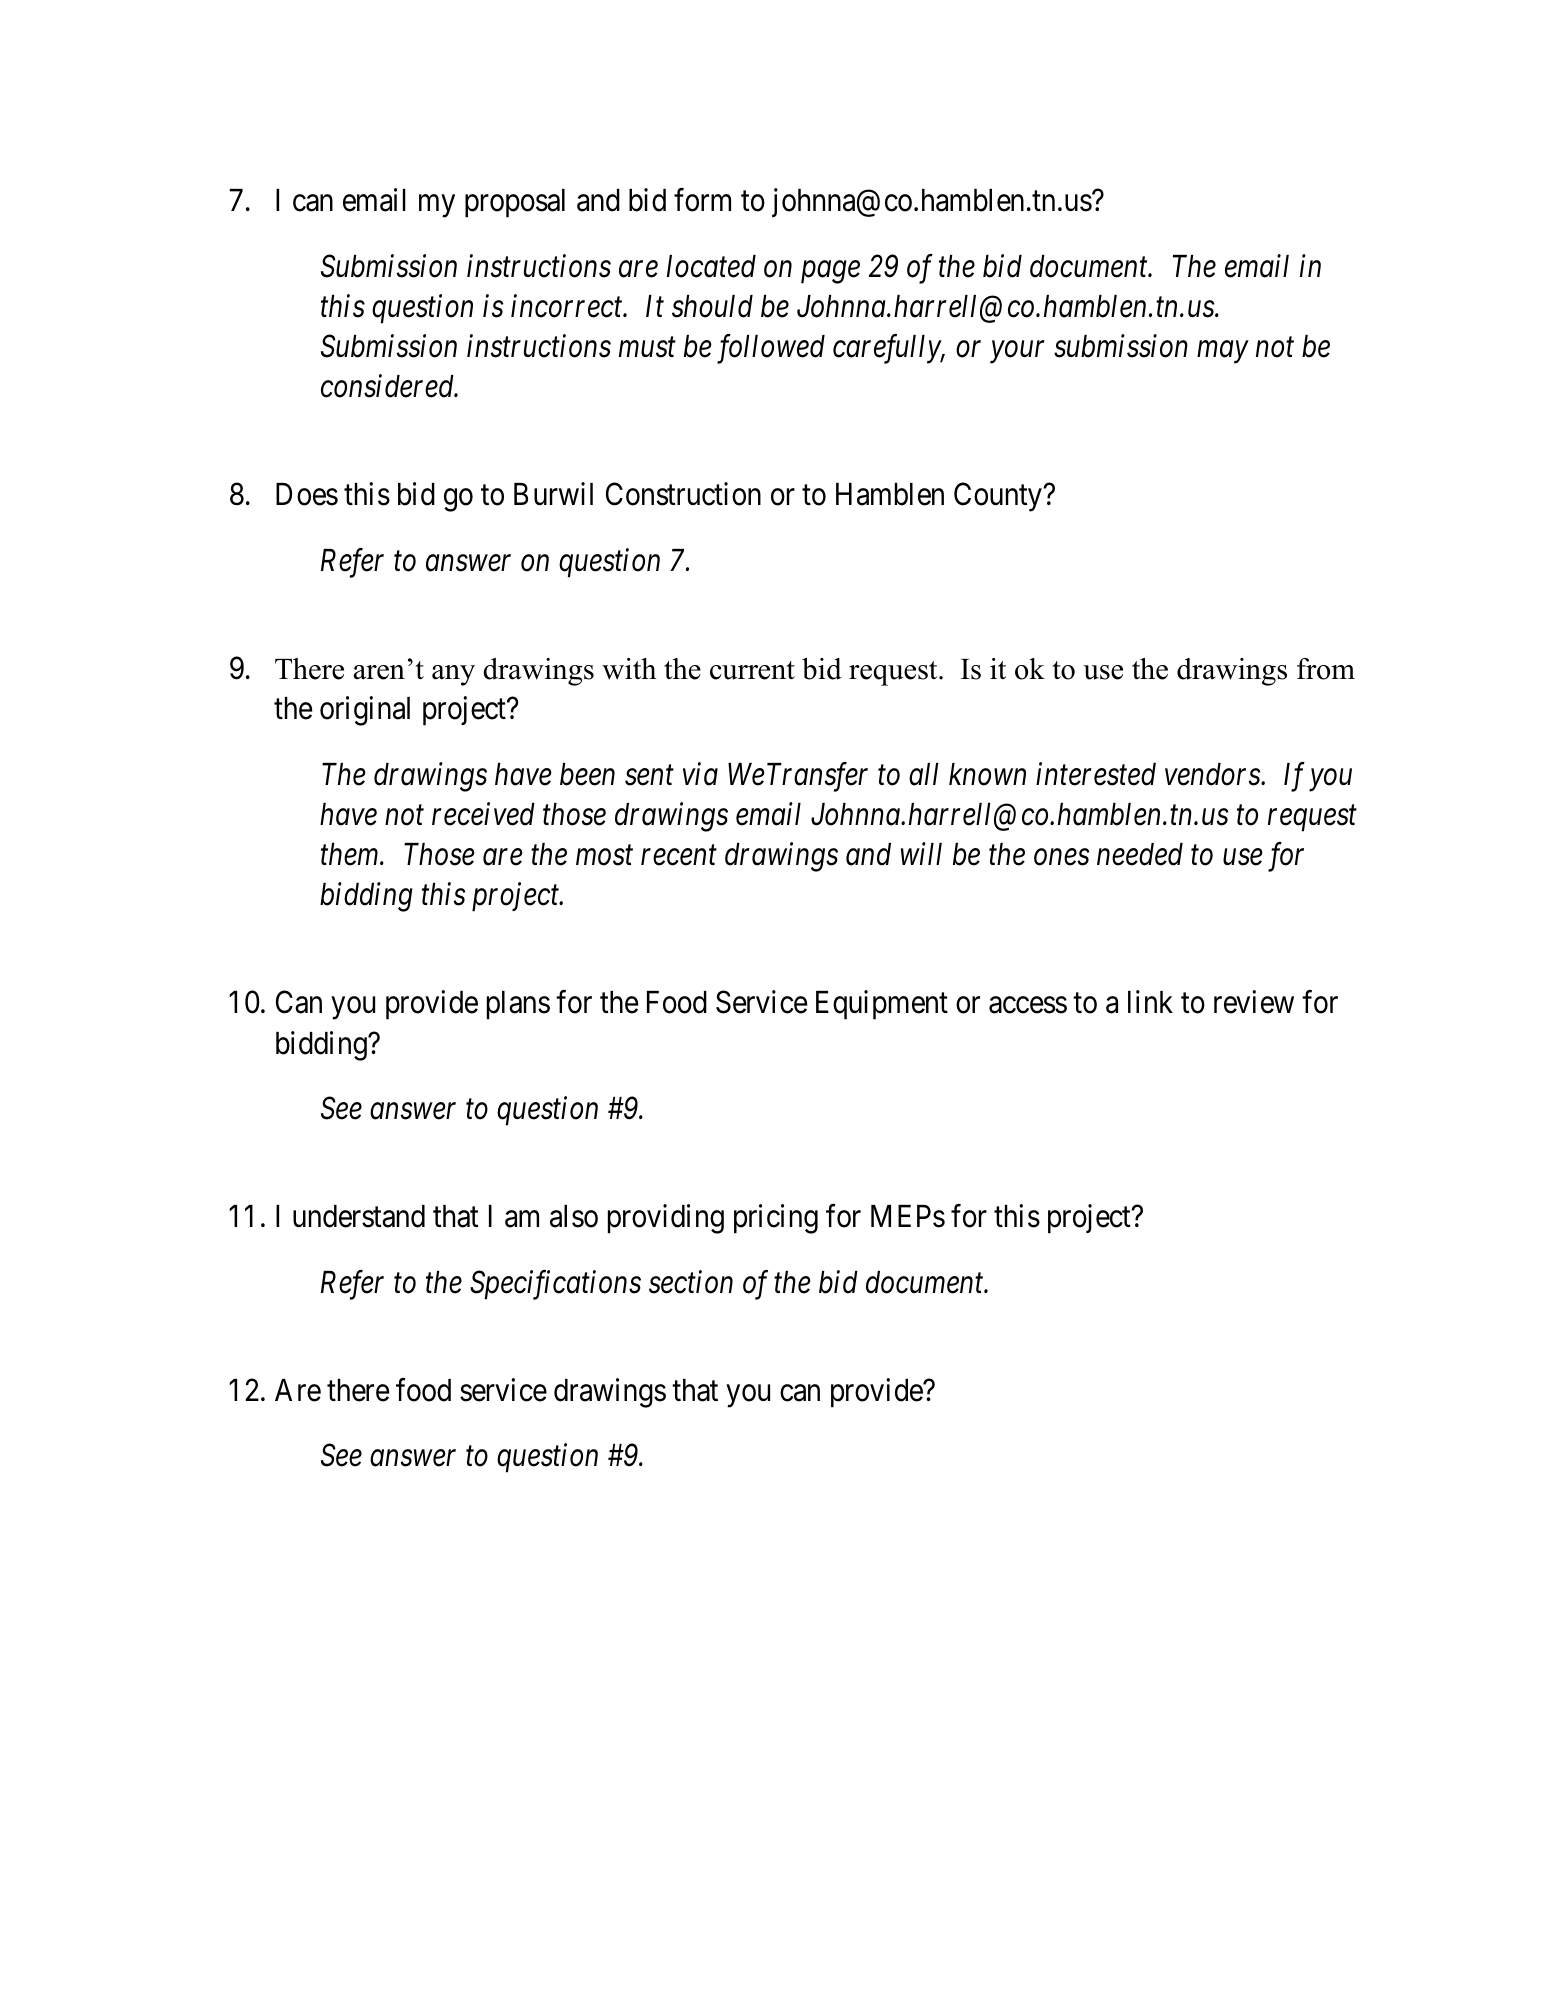 This image has width=1554, height=2011. Describe the element at coordinates (555, 1285) in the image. I see `Specifications` at that location.
